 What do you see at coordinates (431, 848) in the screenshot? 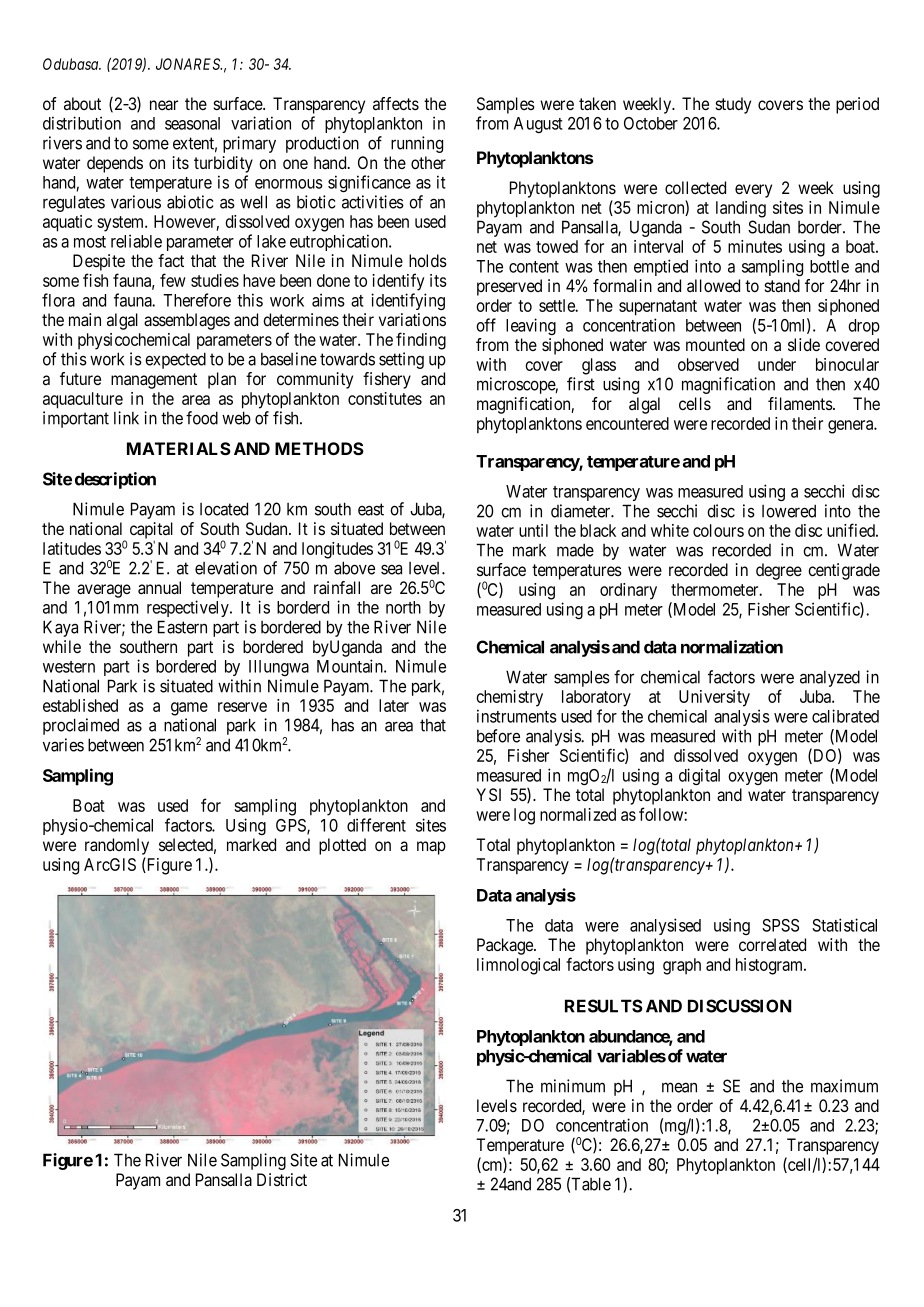
I see `map` at bounding box center [431, 848].
